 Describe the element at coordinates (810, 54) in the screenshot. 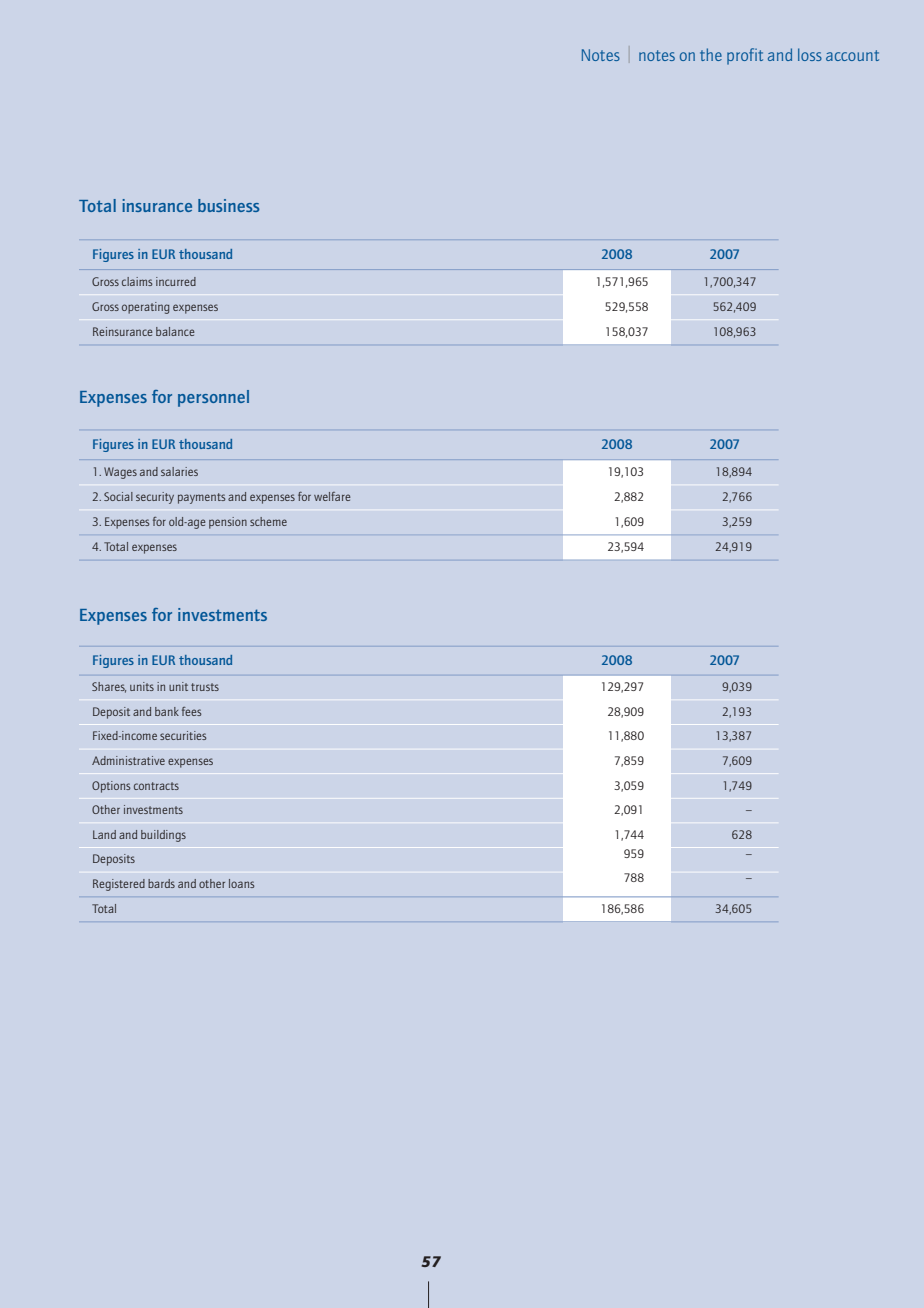

I see `loss` at that location.
